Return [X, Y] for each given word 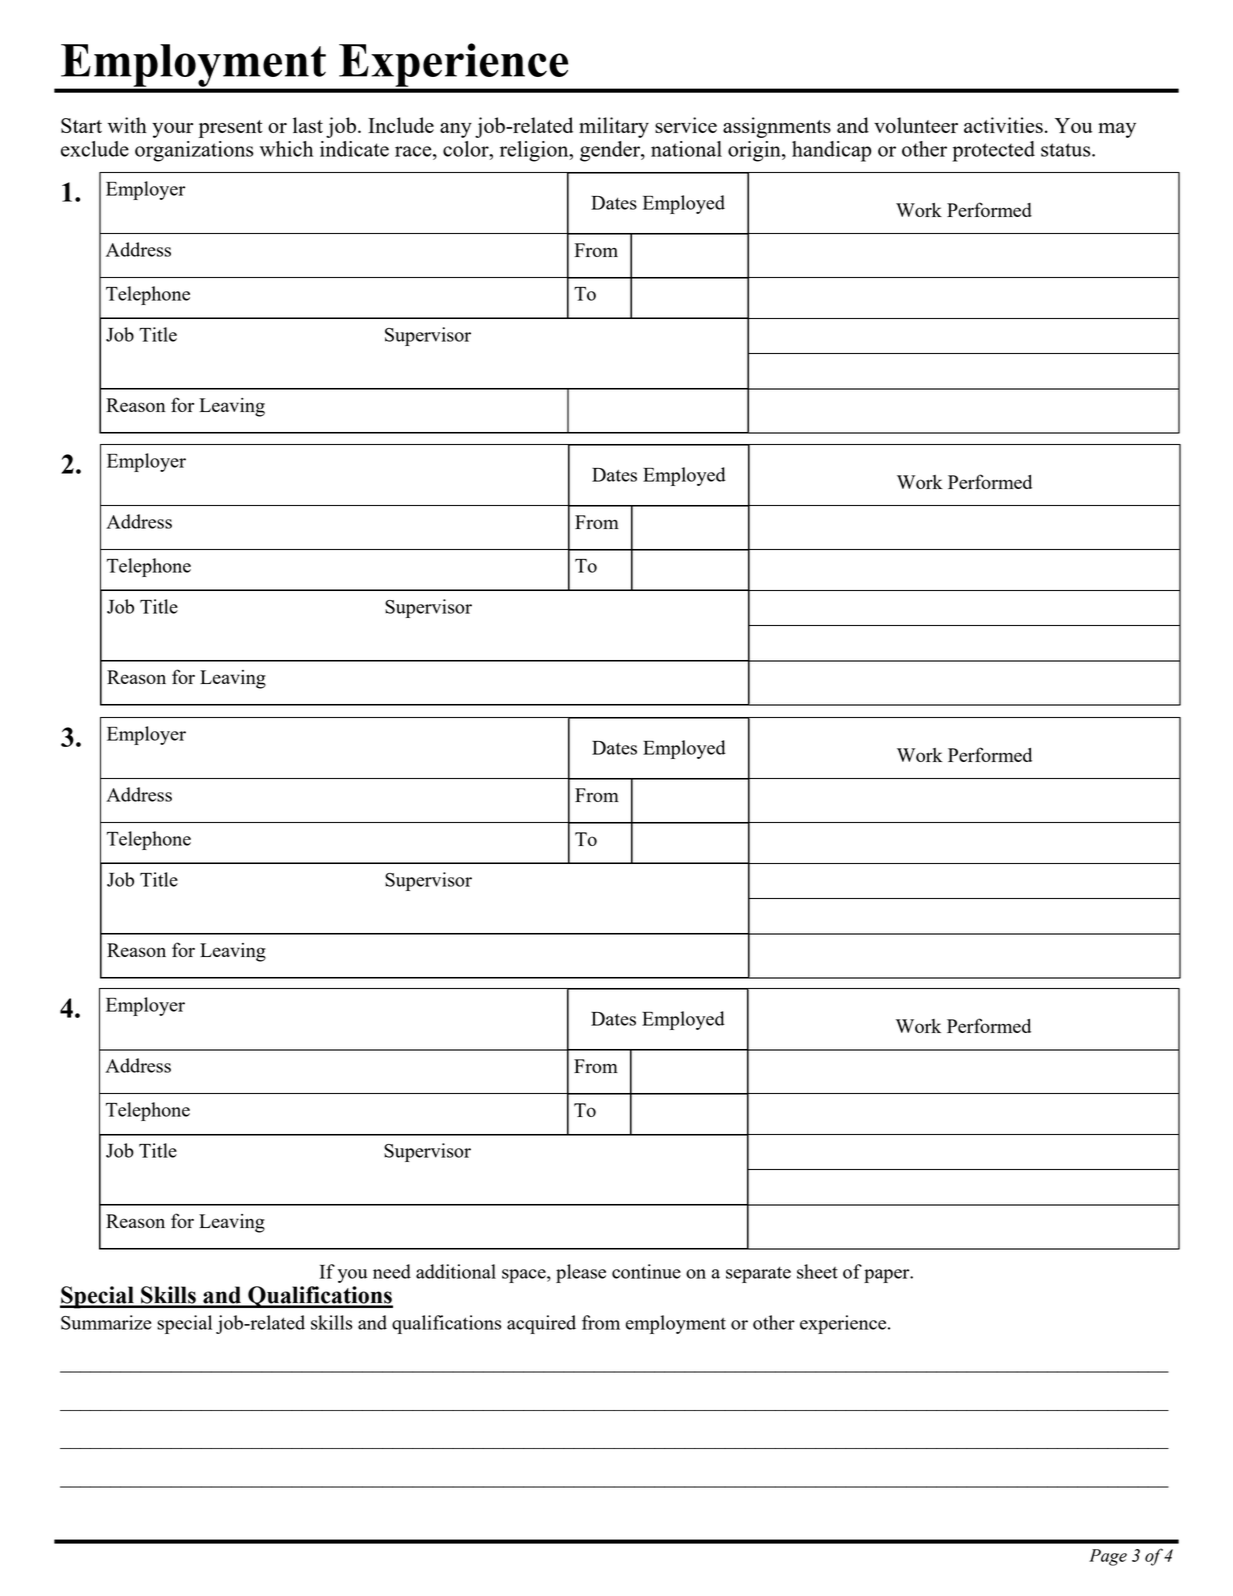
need [392, 1271]
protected [993, 151]
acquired [541, 1324]
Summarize [106, 1322]
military [614, 127]
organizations [194, 151]
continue [646, 1271]
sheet [817, 1271]
